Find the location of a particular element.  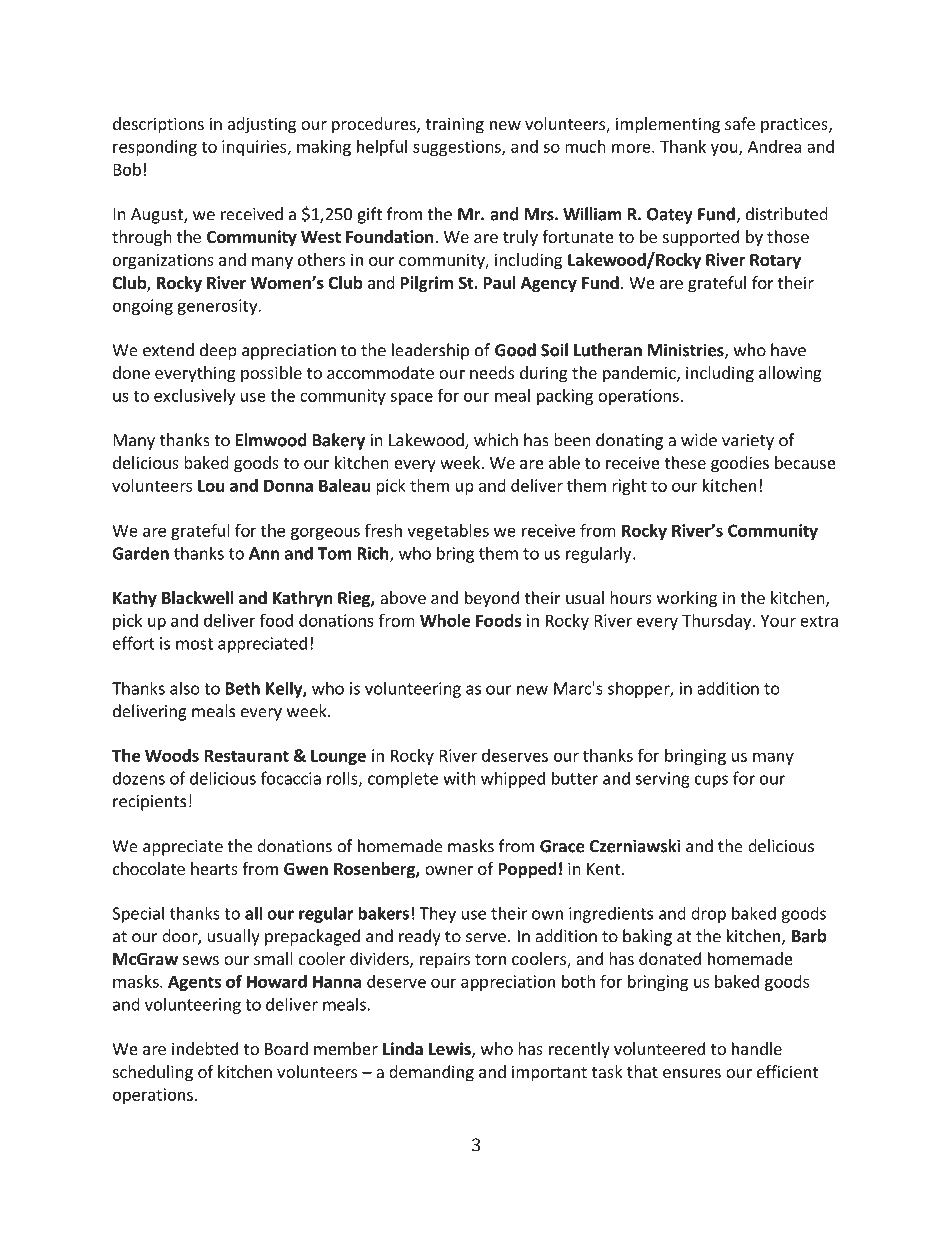

demanding is located at coordinates (431, 1073).
